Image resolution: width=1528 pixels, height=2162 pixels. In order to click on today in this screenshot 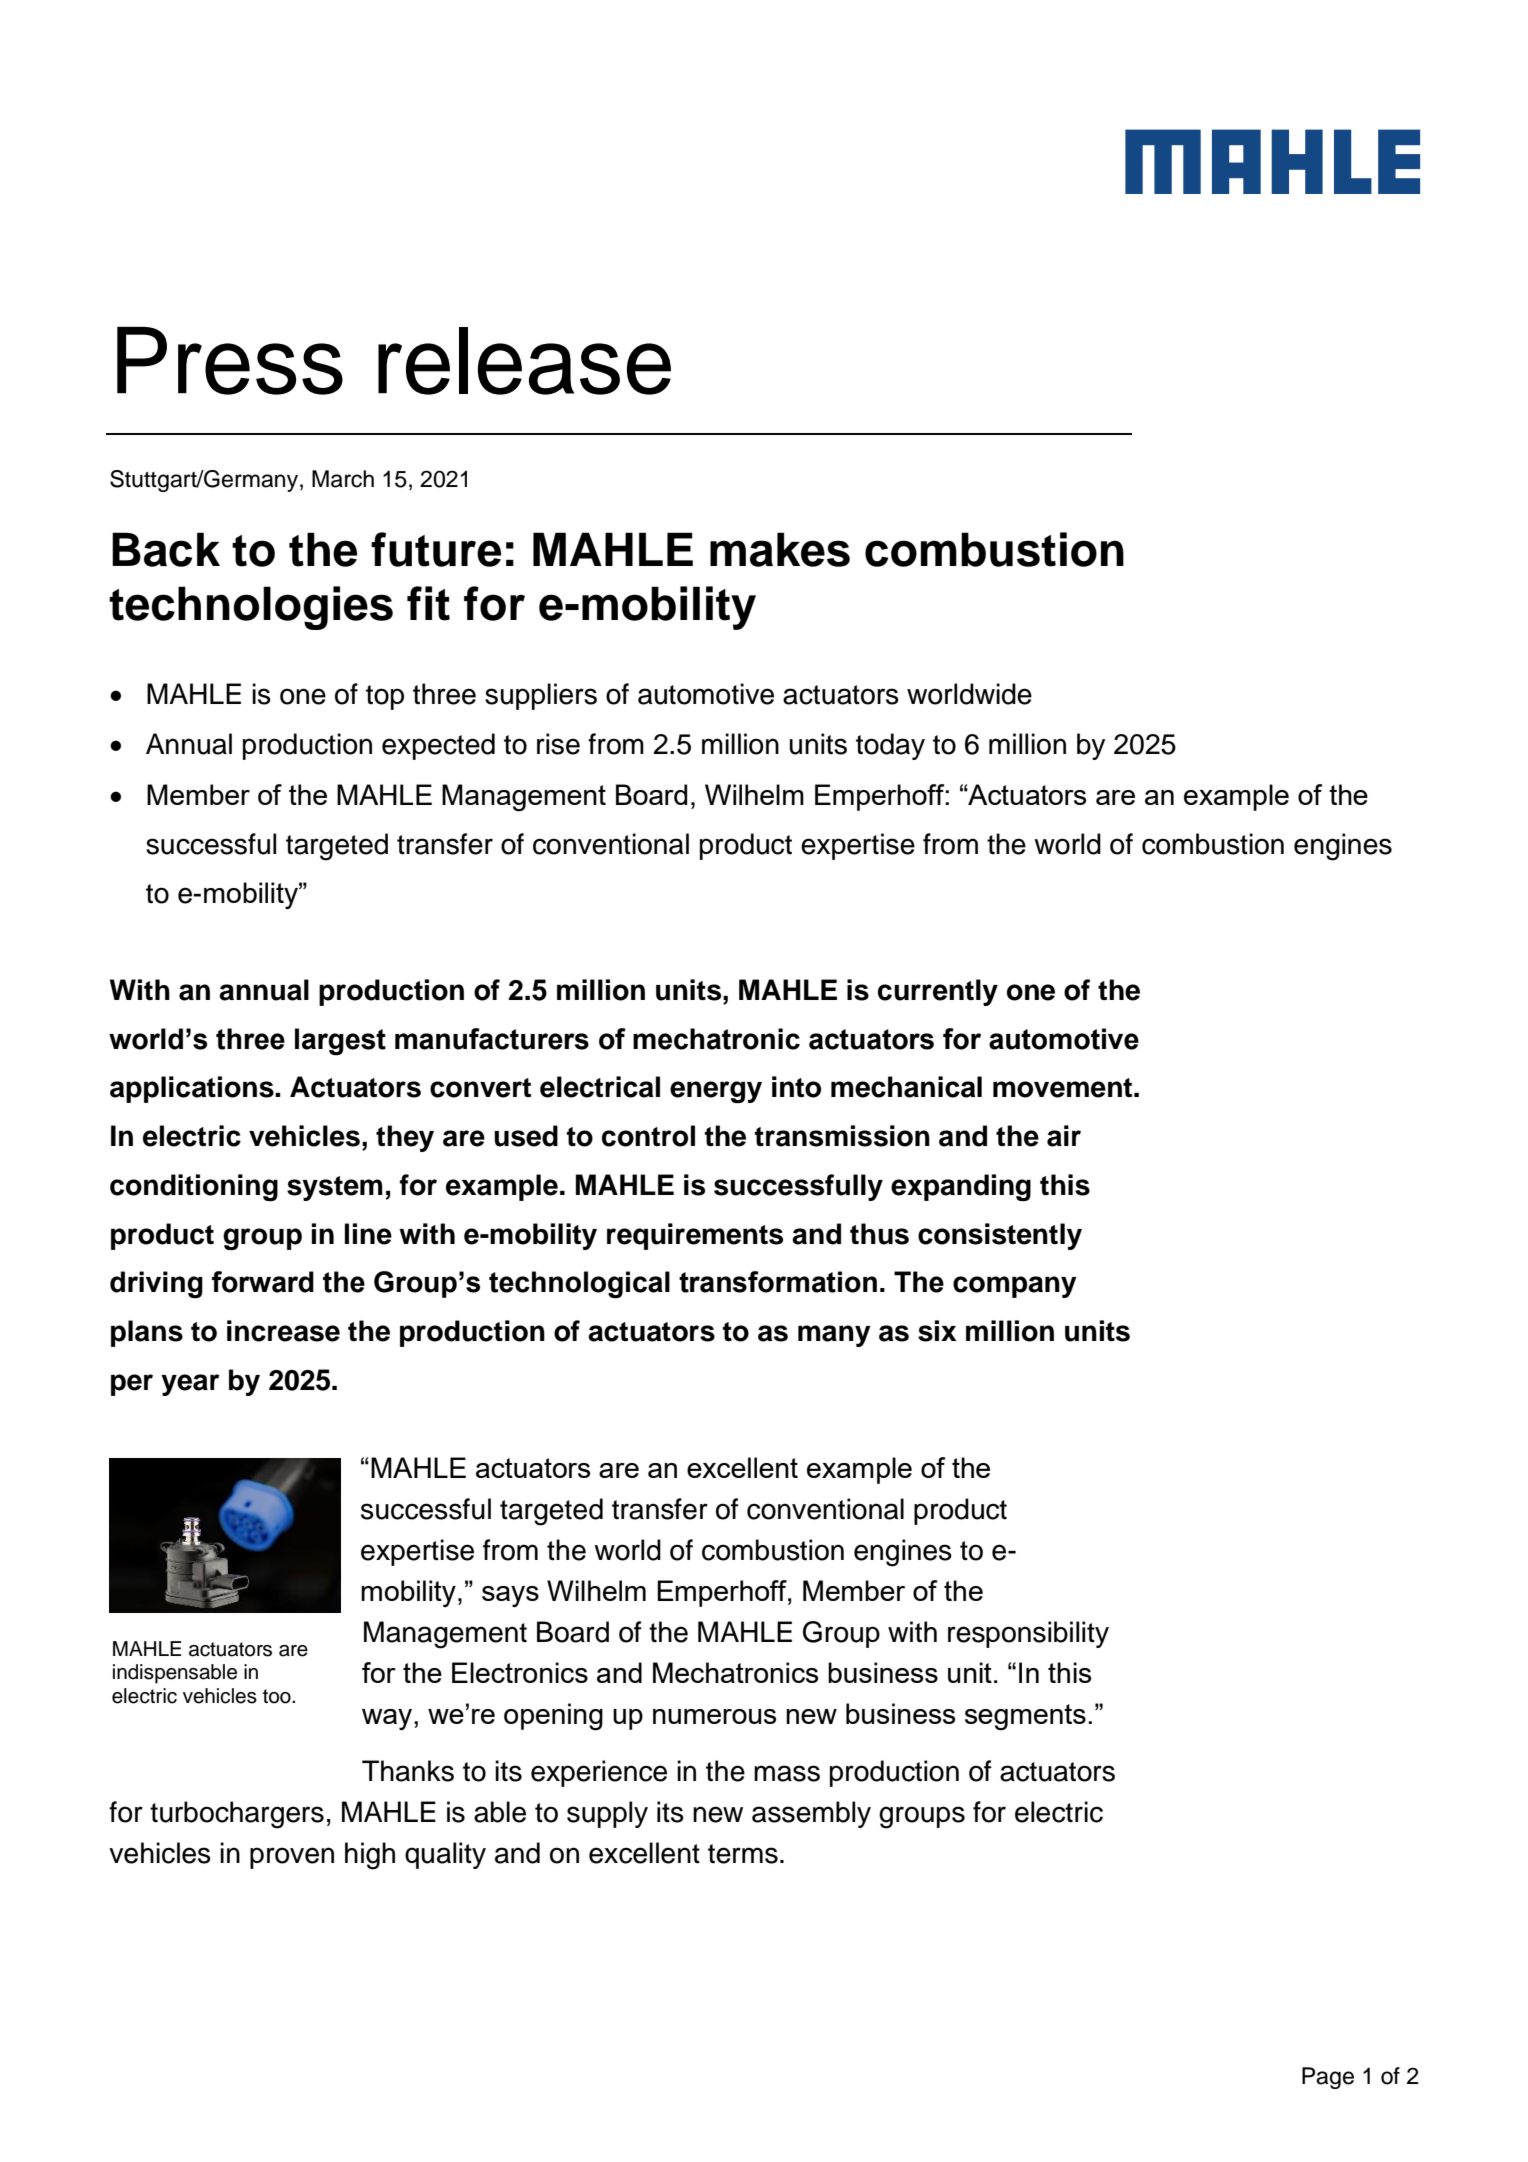, I will do `click(890, 746)`.
